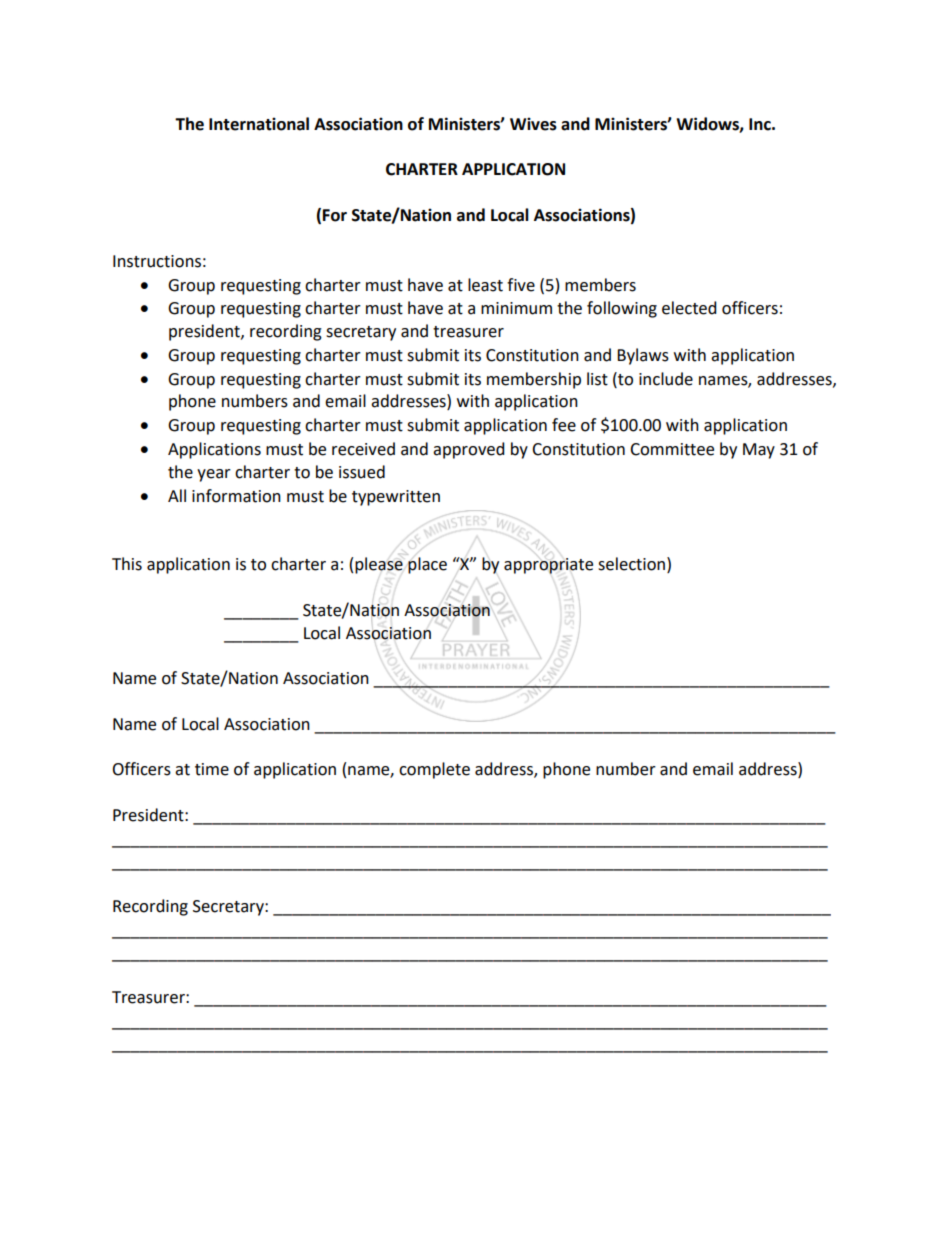  I want to click on five, so click(521, 285).
